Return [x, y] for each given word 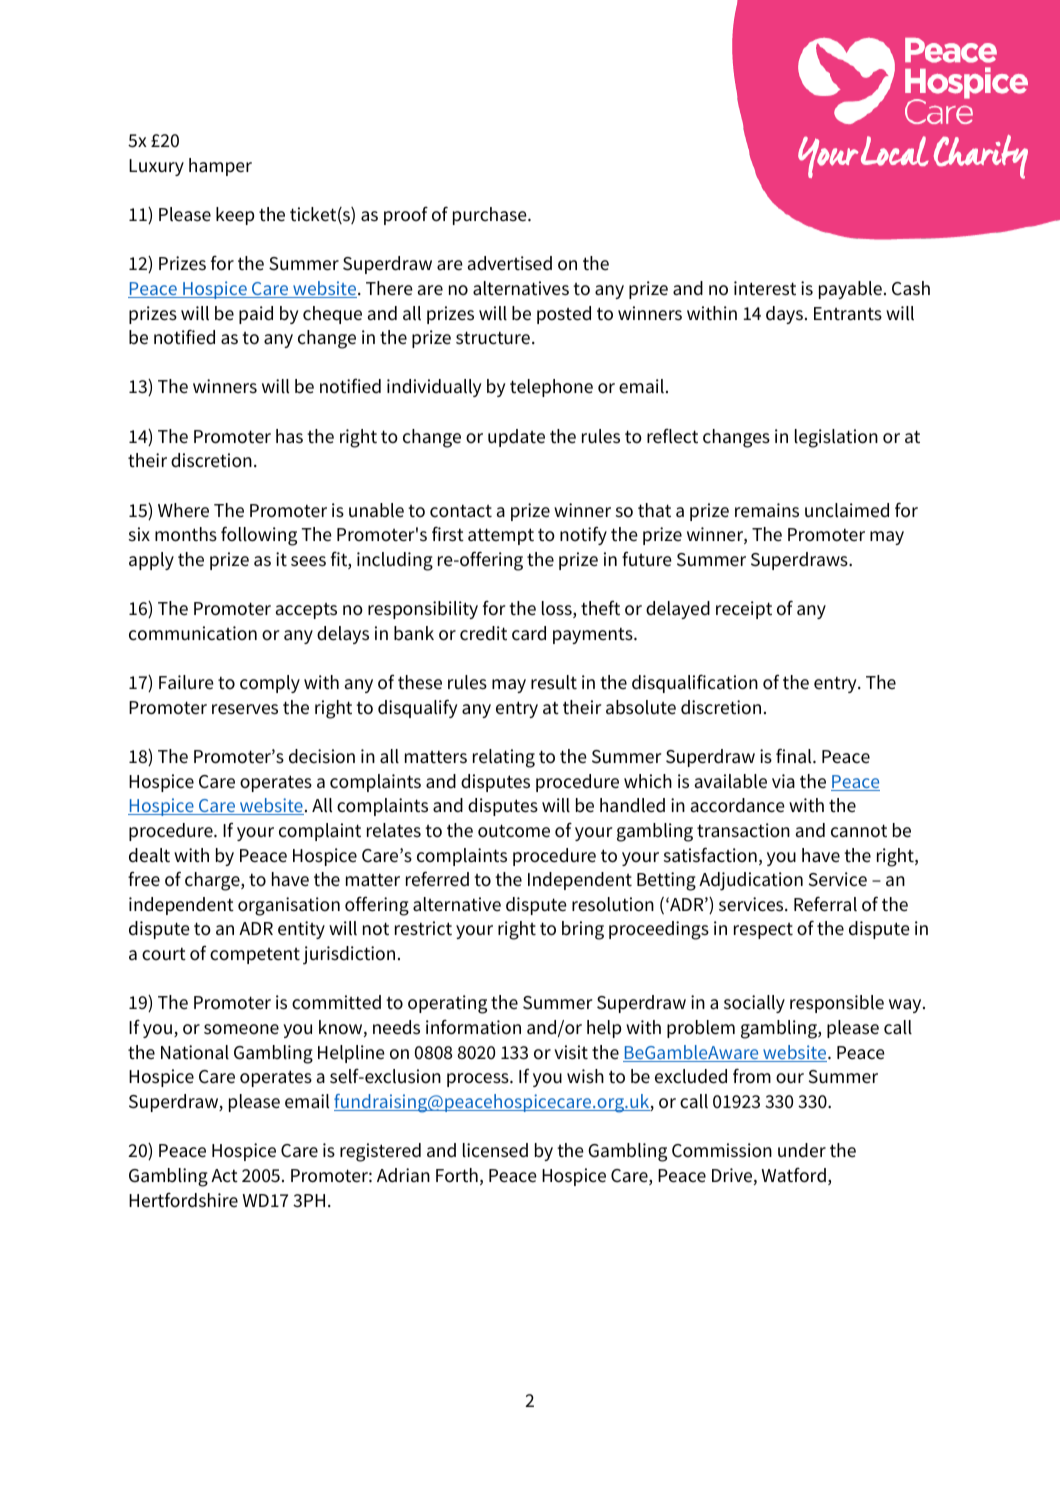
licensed [495, 1150]
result [554, 682]
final [795, 756]
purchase [491, 216]
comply [270, 684]
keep [235, 216]
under [802, 1150]
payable [850, 290]
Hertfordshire [183, 1200]
